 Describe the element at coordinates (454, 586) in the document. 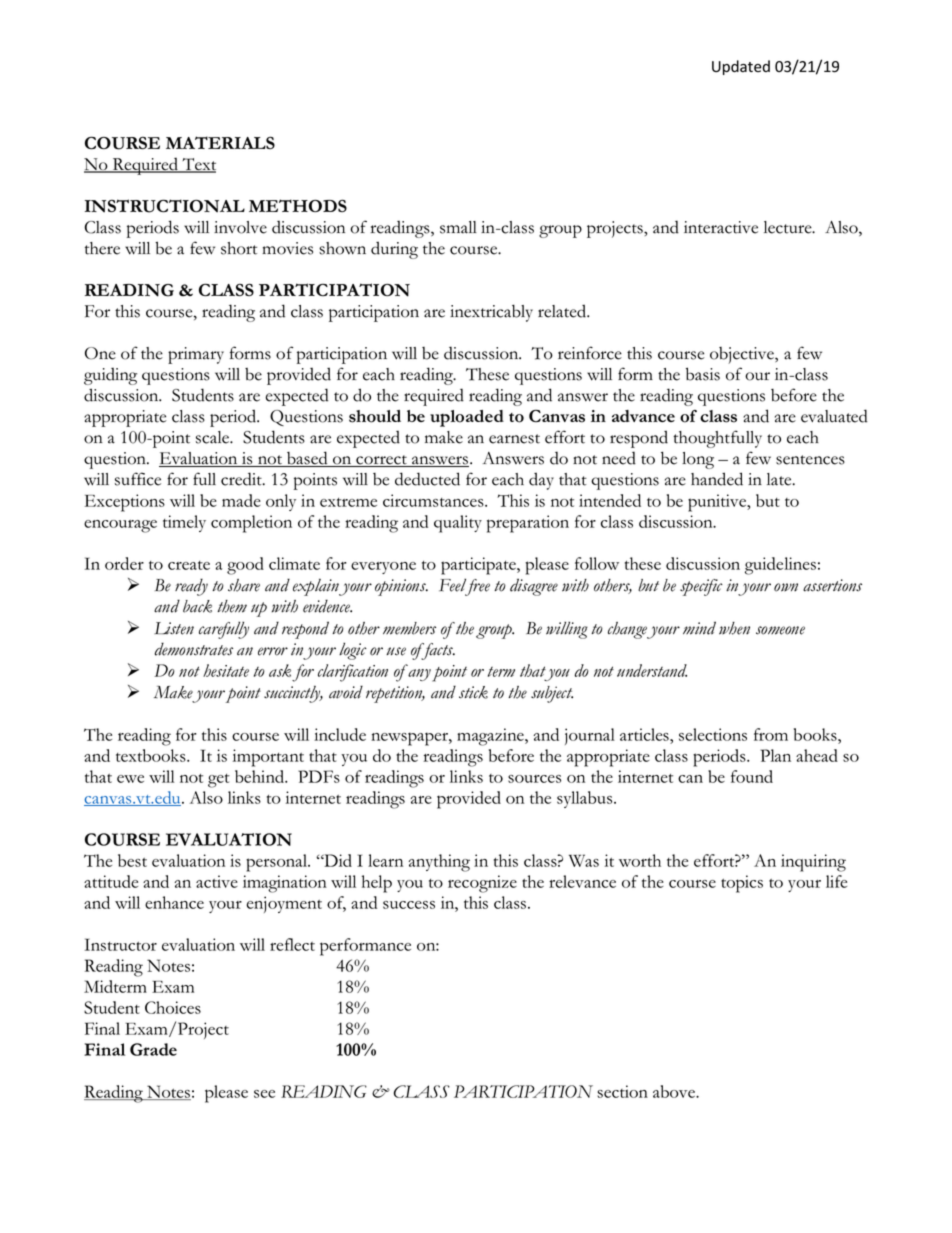

I see `Feel` at that location.
